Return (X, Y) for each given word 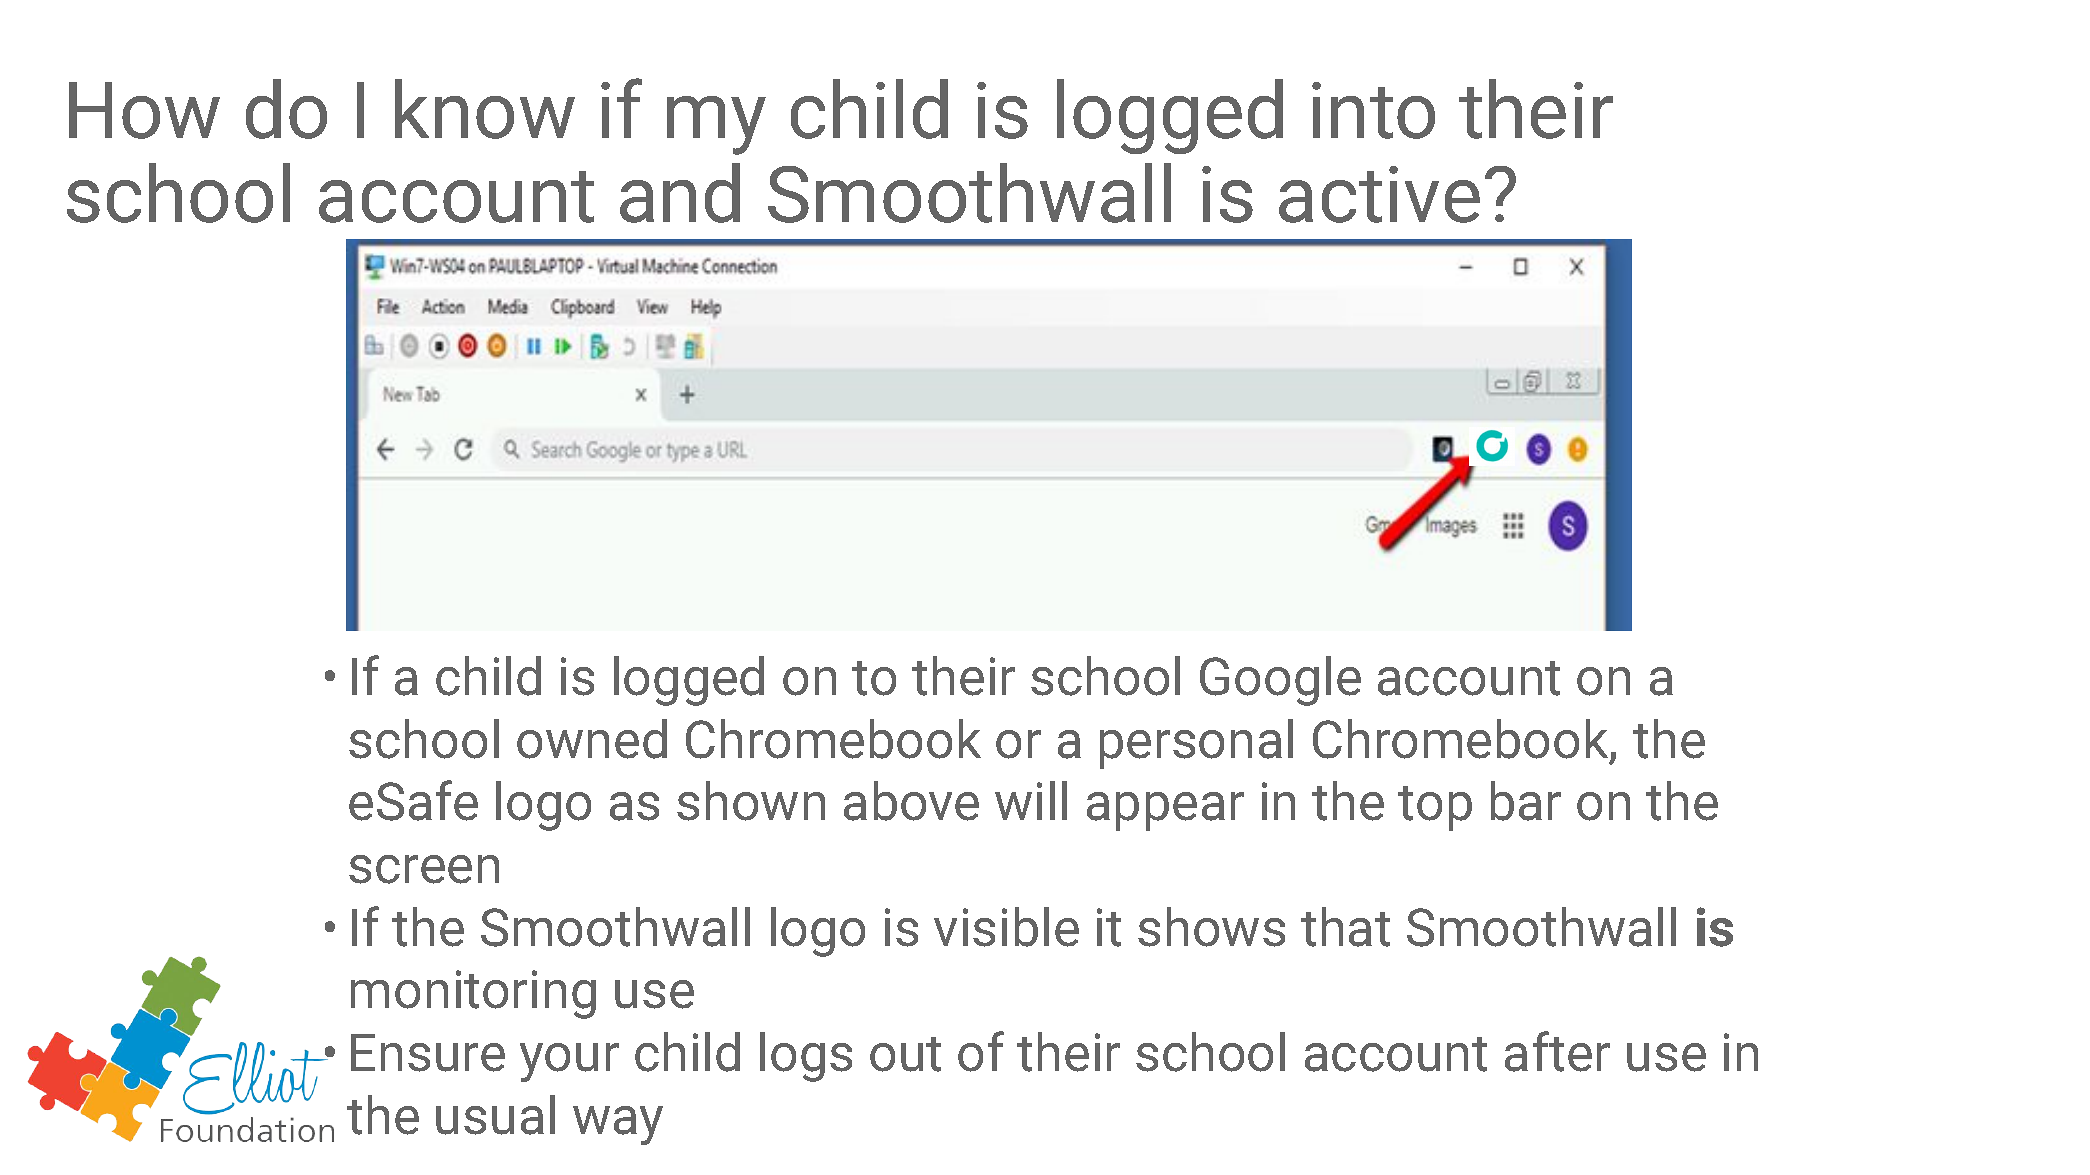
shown (751, 801)
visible (1006, 927)
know (485, 109)
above (911, 801)
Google (1280, 681)
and (680, 193)
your (569, 1062)
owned (592, 739)
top (1435, 808)
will (1031, 800)
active (1379, 194)
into (1373, 110)
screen (424, 869)
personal (1196, 744)
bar (1526, 801)
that (1345, 927)
